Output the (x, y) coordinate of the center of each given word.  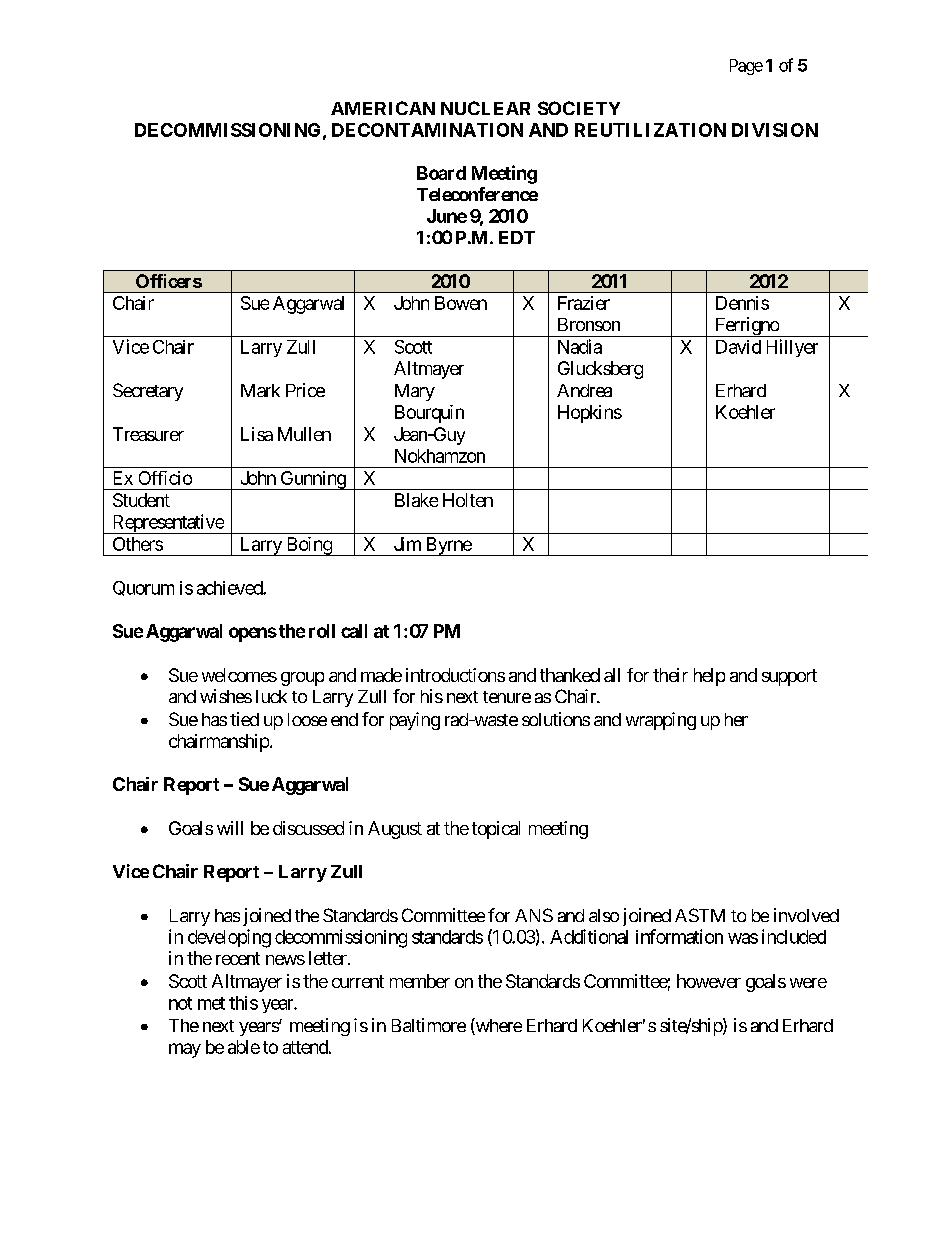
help (709, 677)
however (709, 981)
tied (244, 719)
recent (238, 958)
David (738, 347)
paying (415, 721)
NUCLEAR (485, 108)
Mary (415, 392)
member (420, 981)
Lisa (257, 434)
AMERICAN (383, 108)
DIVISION (775, 130)
